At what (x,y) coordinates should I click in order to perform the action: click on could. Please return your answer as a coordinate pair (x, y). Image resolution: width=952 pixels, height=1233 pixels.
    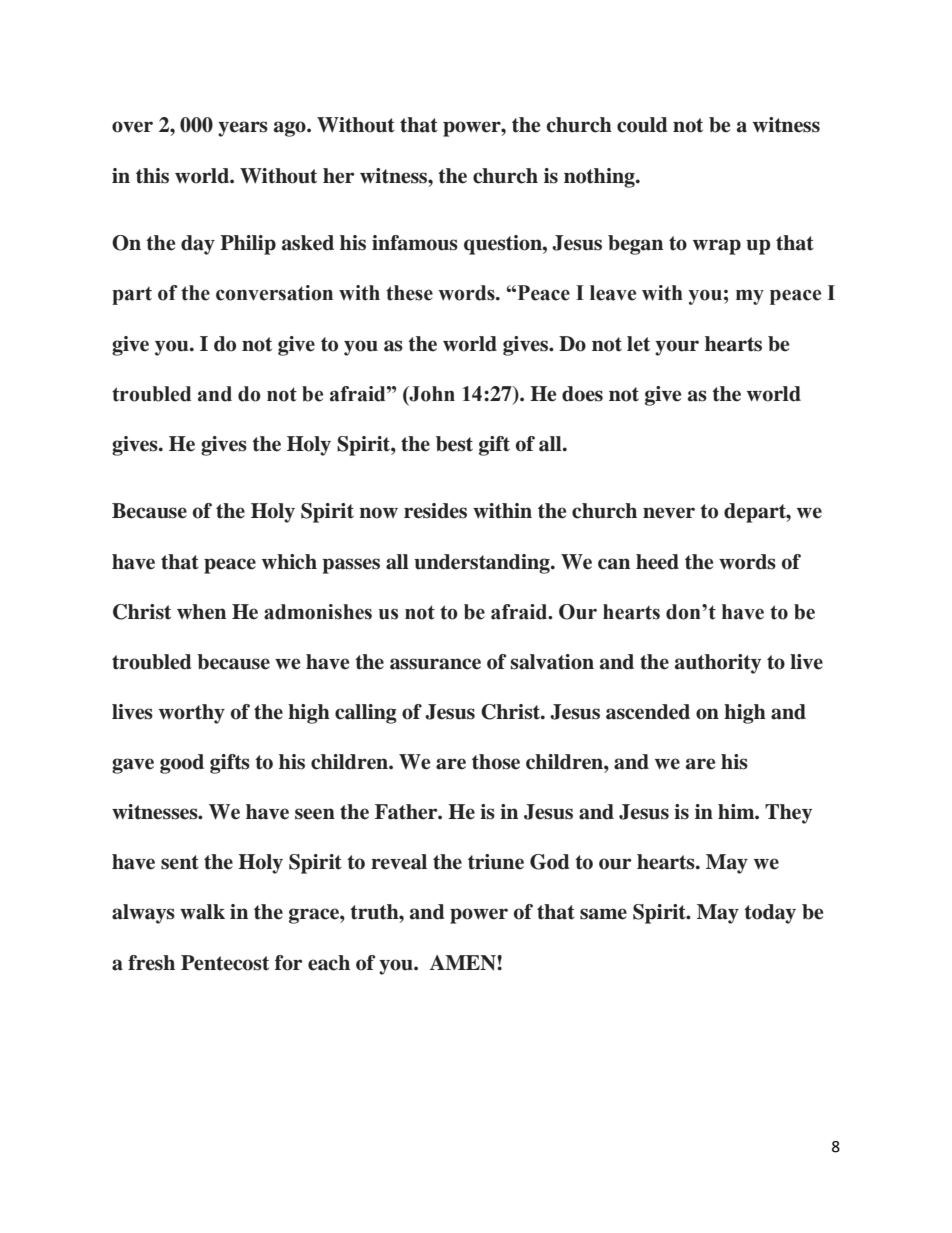
    Looking at the image, I should click on (642, 125).
